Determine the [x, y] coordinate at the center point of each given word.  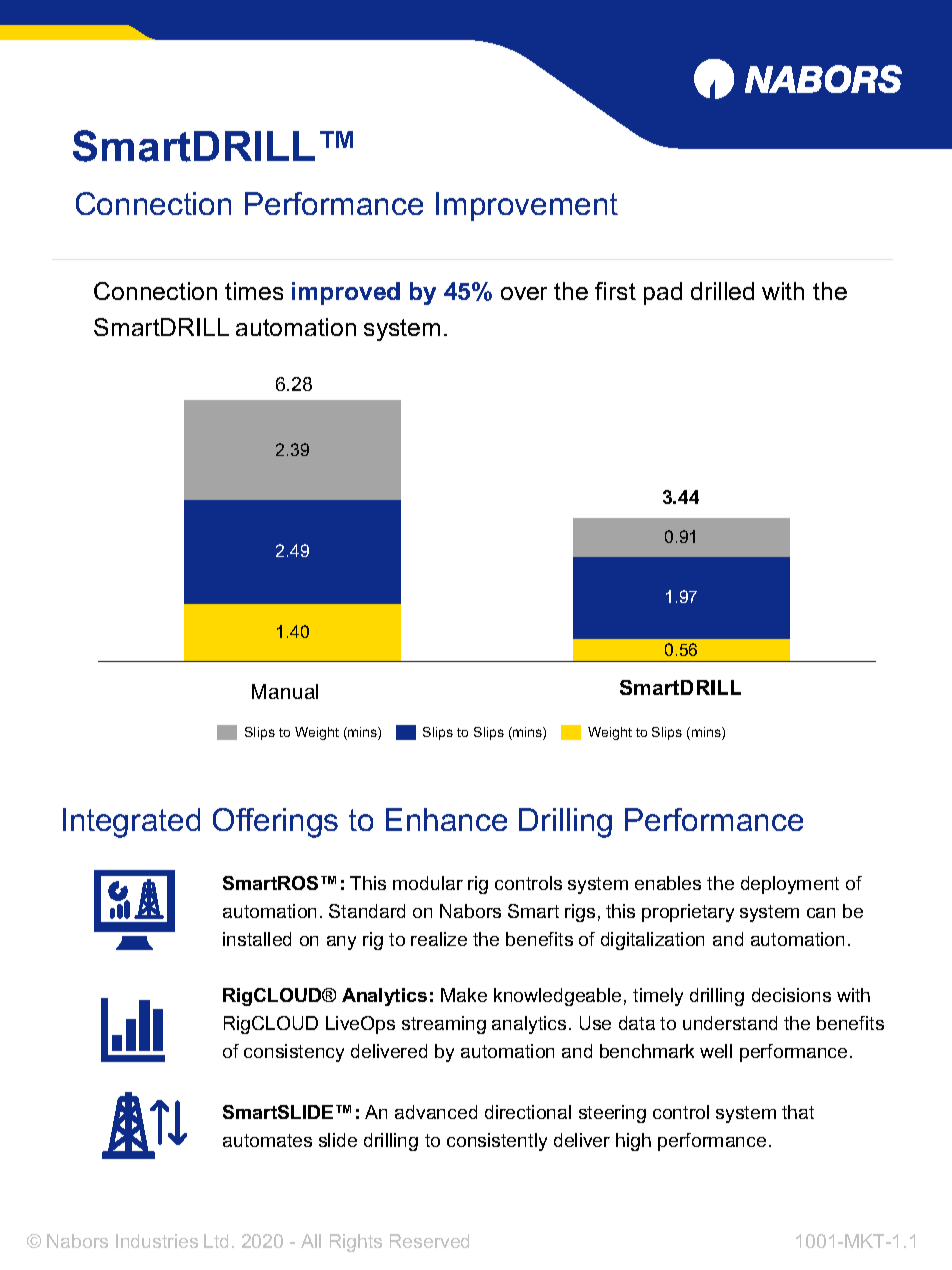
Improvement [527, 206]
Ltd [216, 1241]
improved [346, 293]
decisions [791, 995]
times [254, 291]
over [524, 293]
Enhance [446, 819]
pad [663, 293]
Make [464, 995]
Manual [285, 691]
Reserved [429, 1241]
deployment [790, 885]
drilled [722, 291]
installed [257, 939]
